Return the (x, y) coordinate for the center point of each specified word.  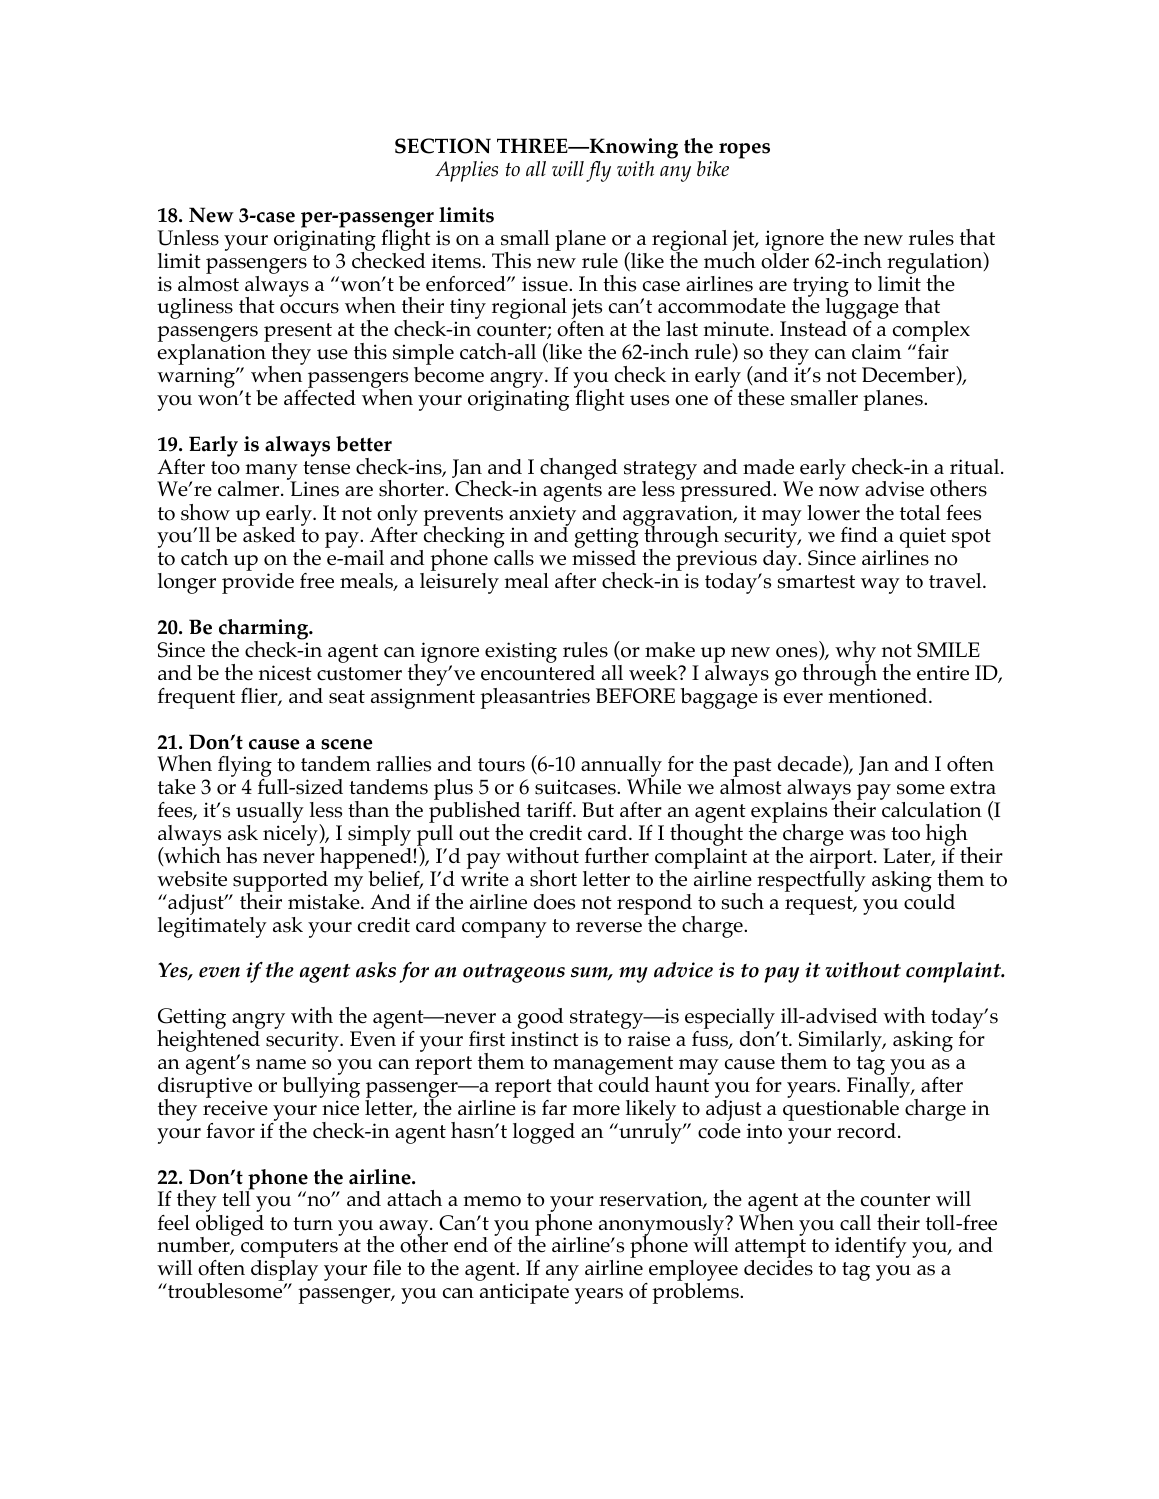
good (540, 1020)
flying (245, 768)
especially (730, 1020)
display (284, 1272)
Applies (466, 171)
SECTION (443, 146)
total (920, 513)
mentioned (879, 696)
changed (579, 469)
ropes (744, 151)
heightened (209, 1041)
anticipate (524, 1293)
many (271, 473)
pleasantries (535, 698)
